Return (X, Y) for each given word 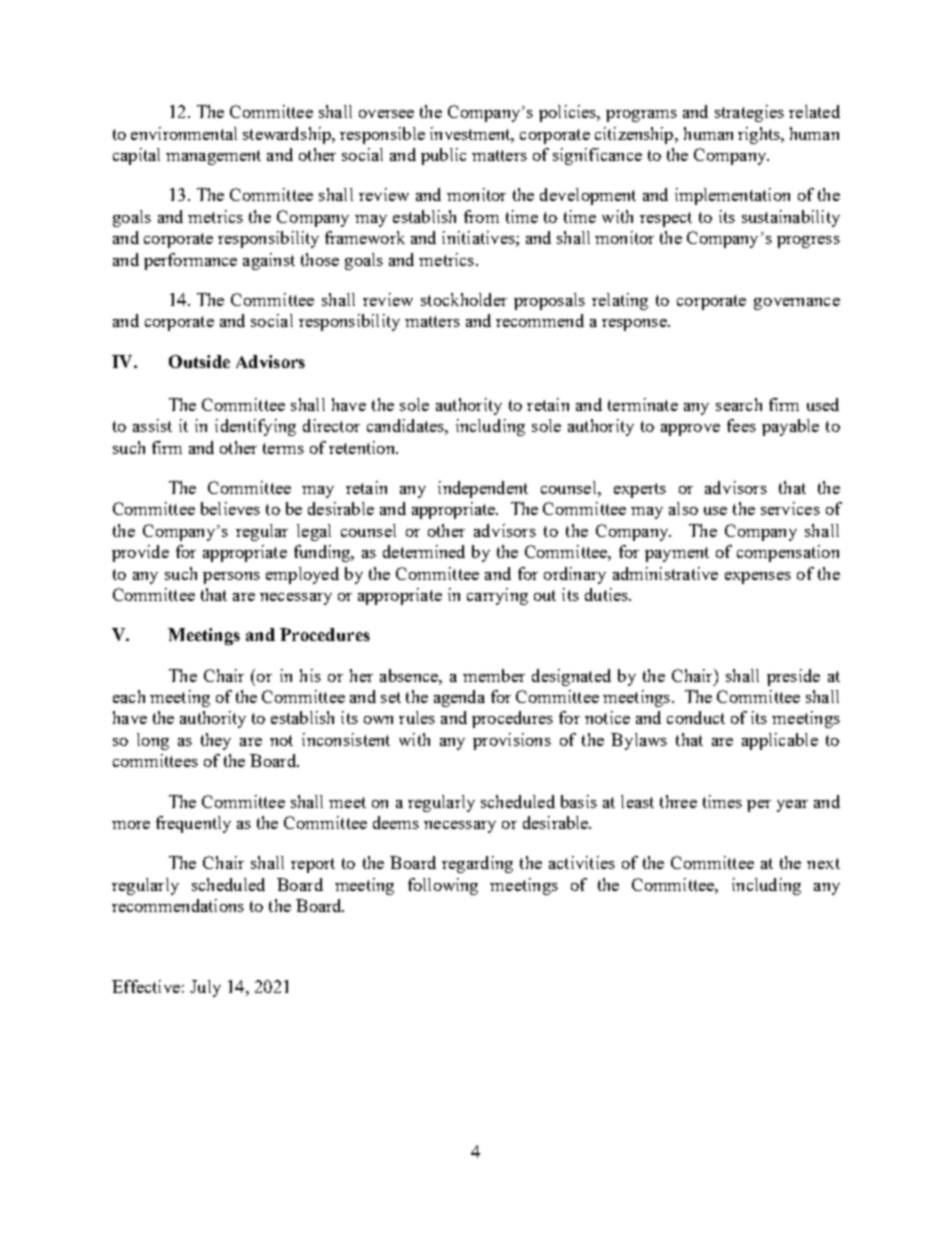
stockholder (464, 299)
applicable (780, 741)
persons (231, 578)
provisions (512, 741)
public (443, 156)
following (443, 886)
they (216, 741)
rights (760, 135)
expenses (758, 578)
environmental (184, 133)
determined (424, 551)
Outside (199, 361)
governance (797, 304)
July (205, 988)
